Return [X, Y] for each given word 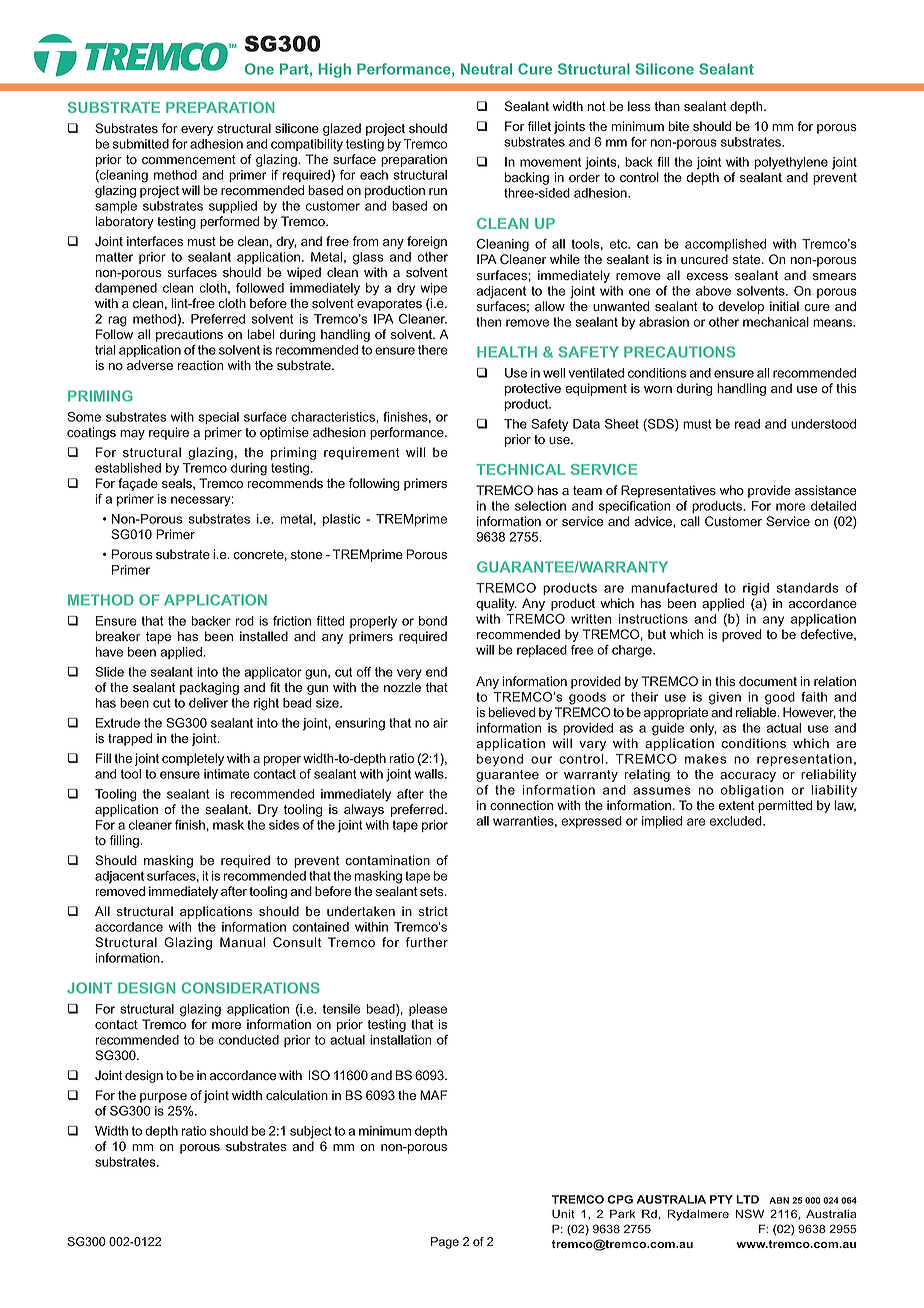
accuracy [748, 777]
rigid [756, 589]
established [128, 468]
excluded [737, 821]
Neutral [486, 69]
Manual [242, 942]
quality [496, 604]
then [488, 322]
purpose [163, 1098]
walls [430, 774]
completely [193, 759]
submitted [141, 144]
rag [117, 321]
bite [679, 126]
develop [741, 307]
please [428, 1010]
